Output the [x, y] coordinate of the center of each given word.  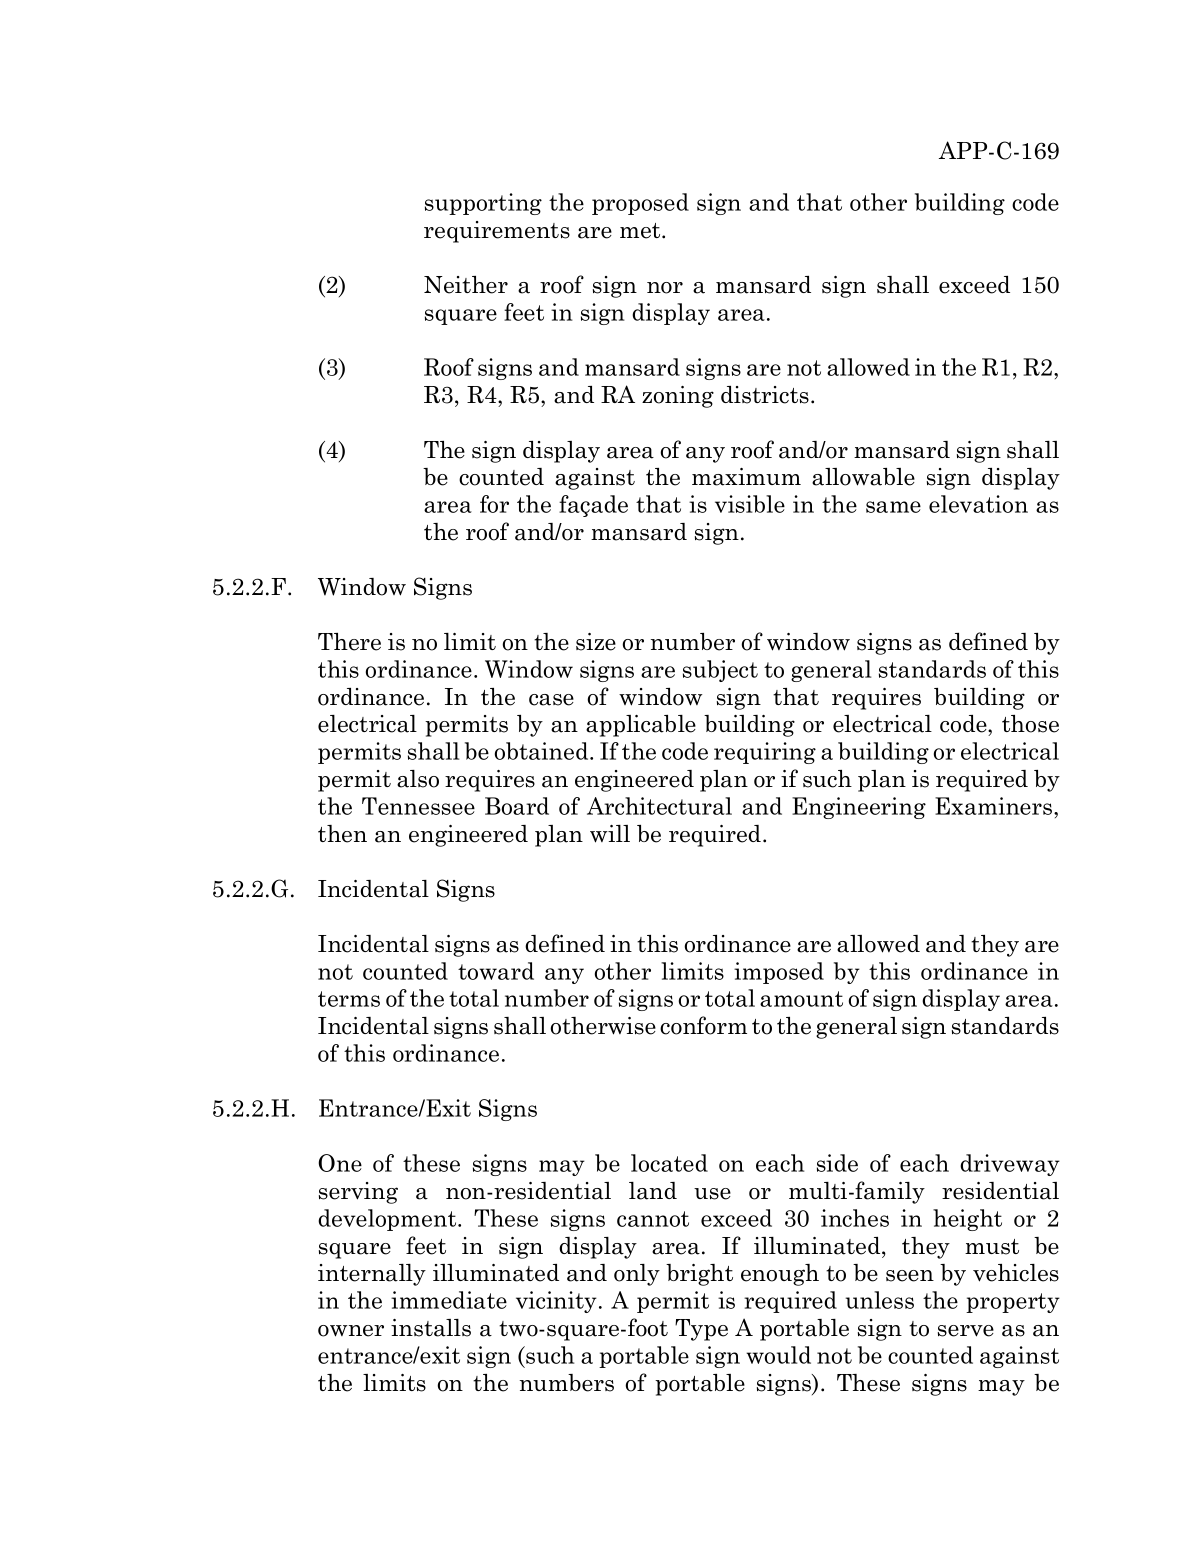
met [641, 231]
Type [701, 1330]
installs [431, 1328]
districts [765, 395]
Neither [466, 285]
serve [966, 1331]
